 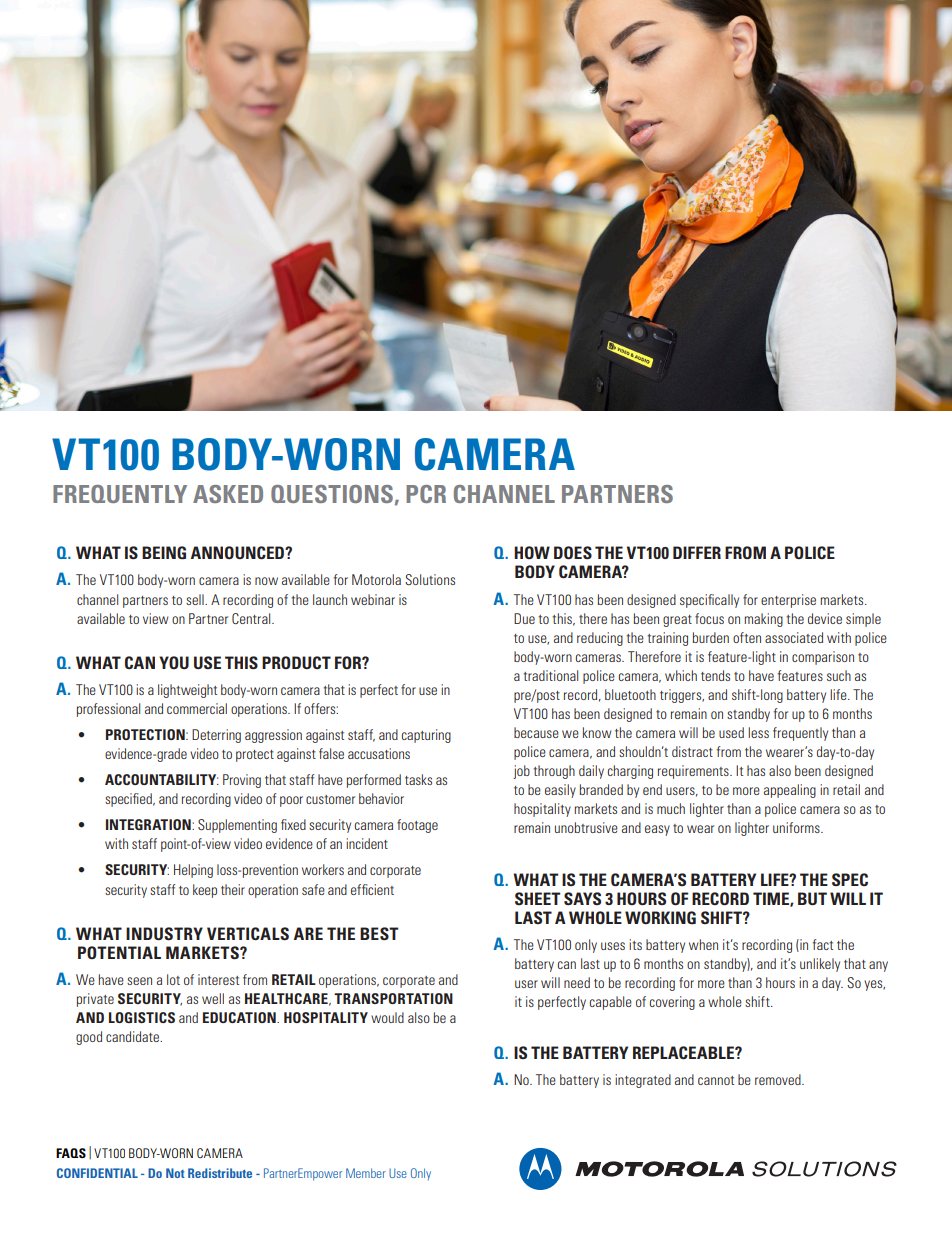 What do you see at coordinates (228, 494) in the screenshot?
I see `ASKED` at bounding box center [228, 494].
